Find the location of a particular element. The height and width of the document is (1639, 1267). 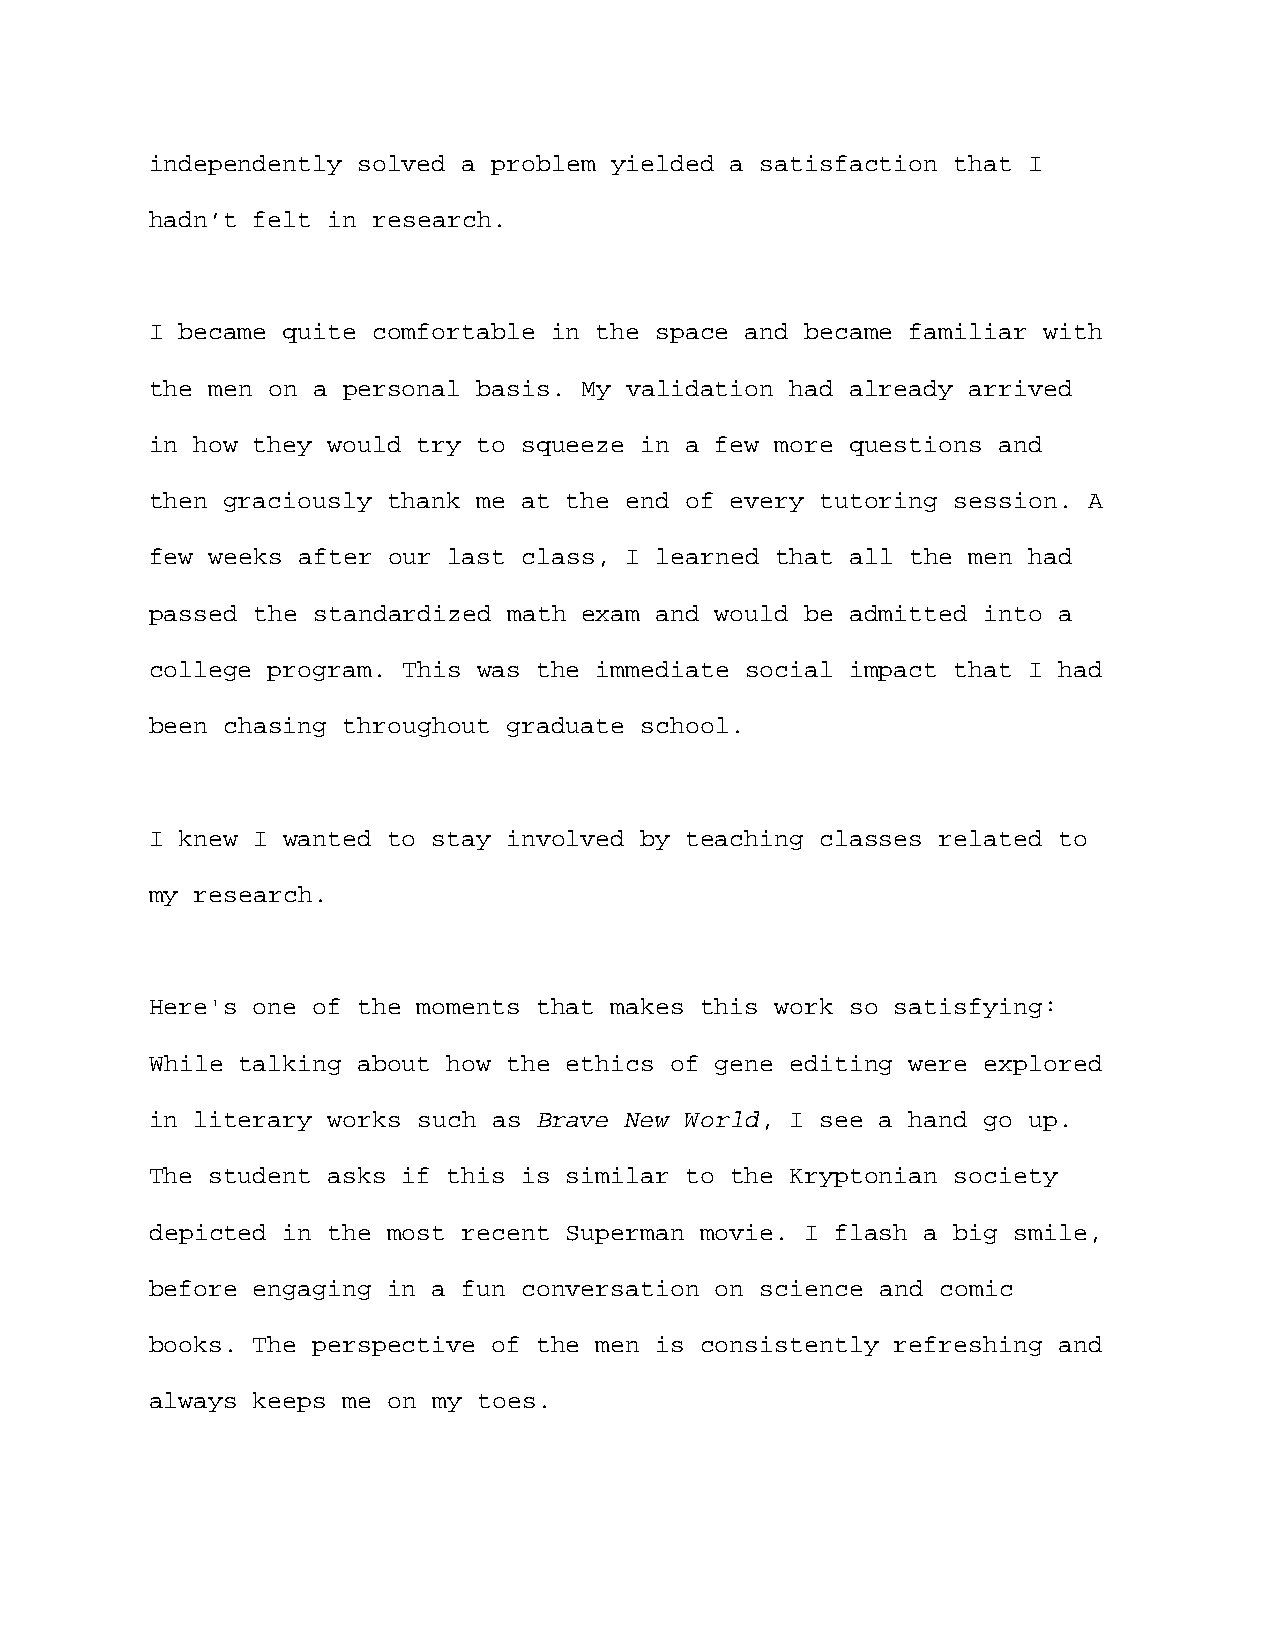

related is located at coordinates (990, 838).
